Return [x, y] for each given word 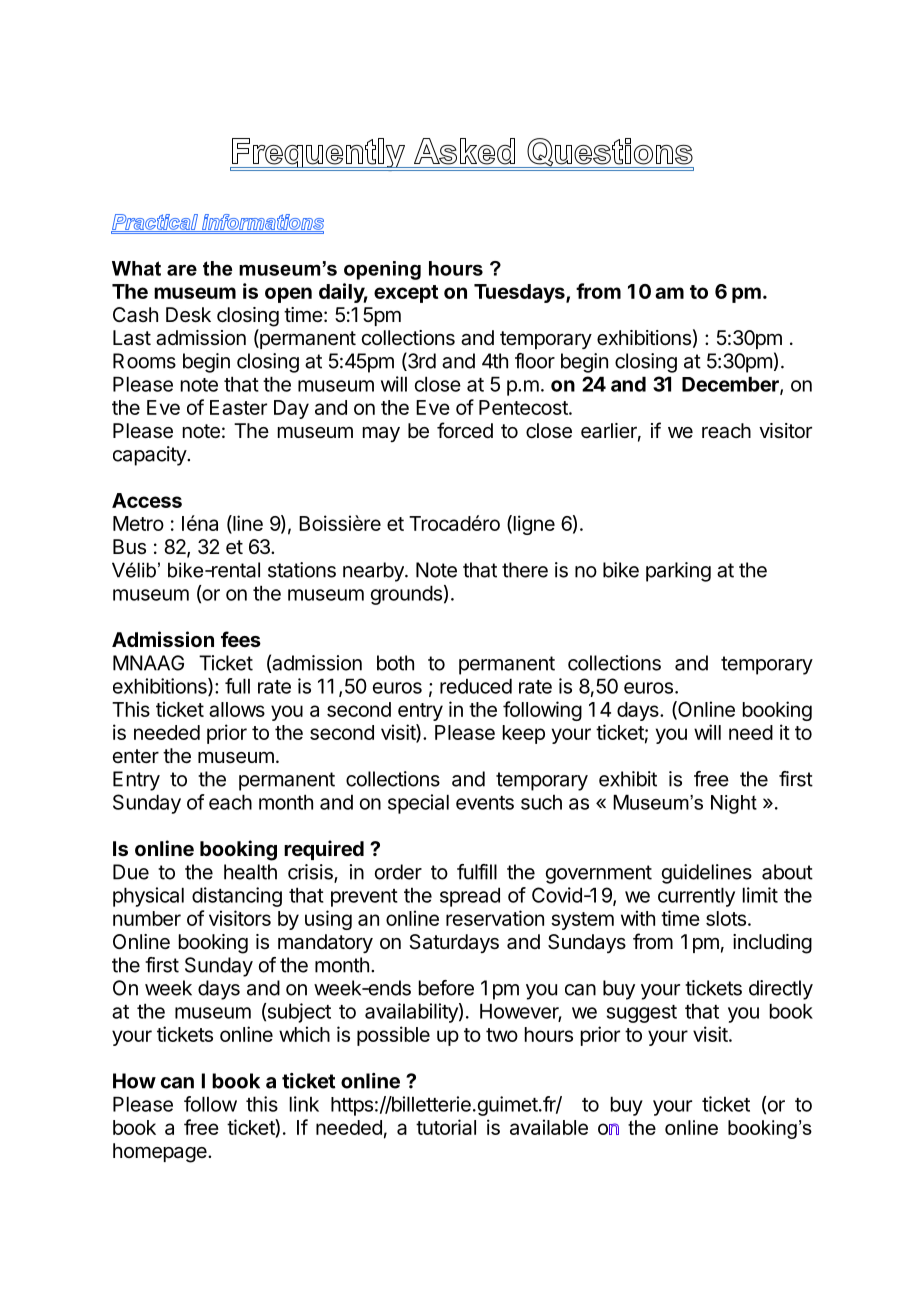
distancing [237, 897]
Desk [188, 315]
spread [470, 897]
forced [465, 430]
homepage [161, 1153]
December [731, 385]
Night [734, 804]
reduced [476, 686]
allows [237, 709]
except [406, 294]
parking [678, 572]
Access [147, 500]
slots [726, 918]
